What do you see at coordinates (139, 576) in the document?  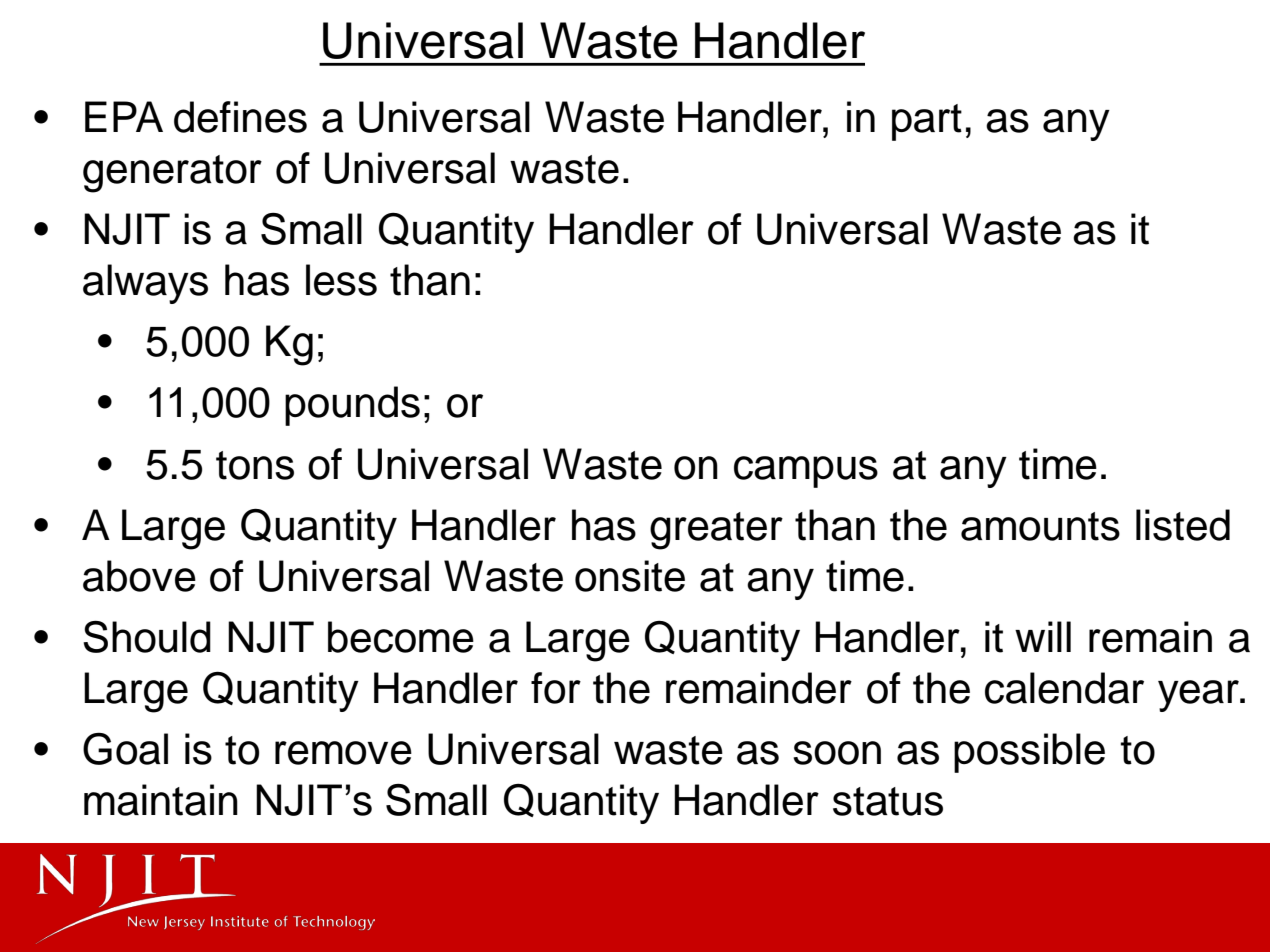 I see `above` at bounding box center [139, 576].
